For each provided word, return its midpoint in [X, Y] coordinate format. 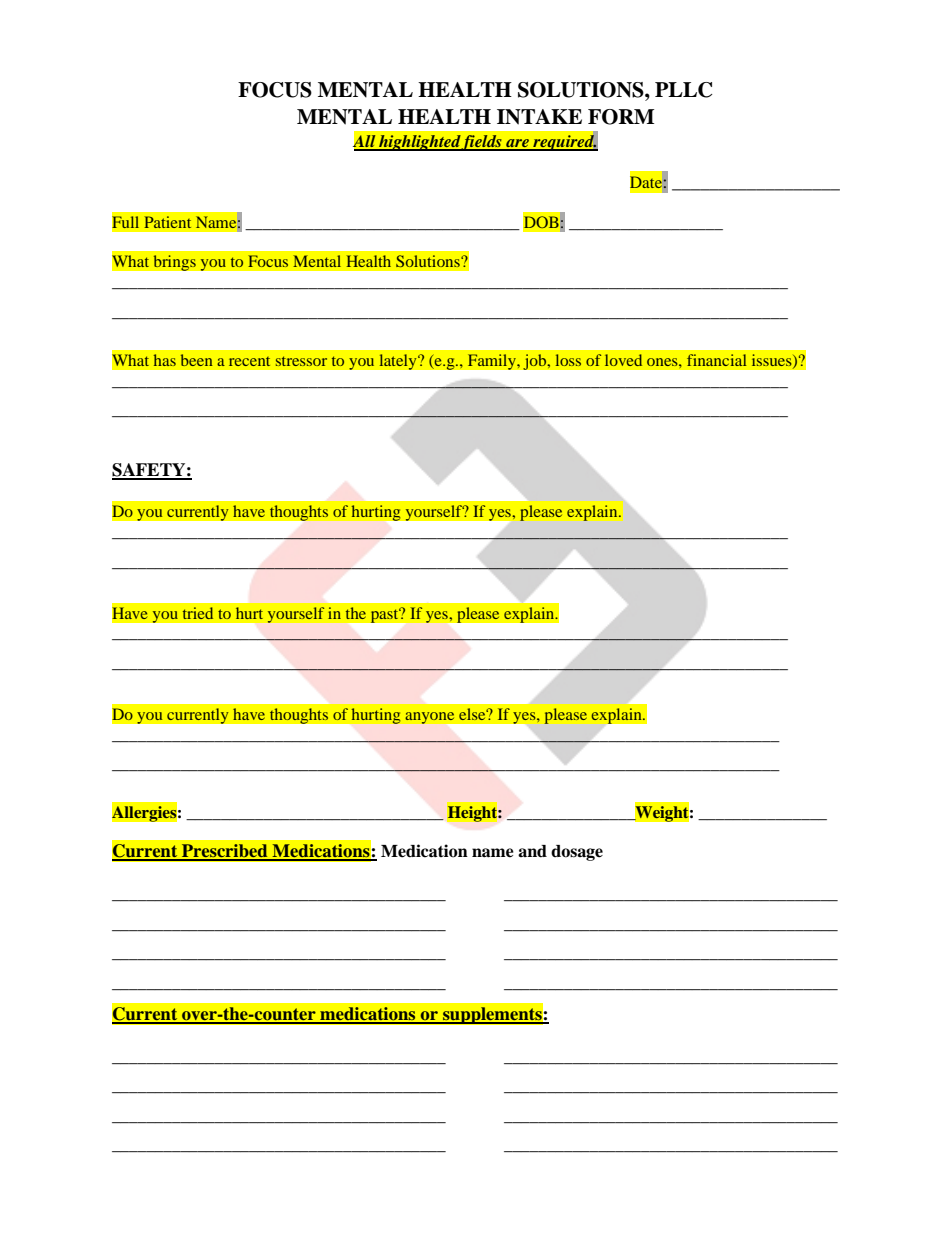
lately [399, 362]
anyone [431, 719]
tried [198, 613]
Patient [167, 222]
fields [482, 143]
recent [249, 361]
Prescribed [225, 852]
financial [716, 360]
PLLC [683, 90]
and [532, 851]
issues [773, 361]
